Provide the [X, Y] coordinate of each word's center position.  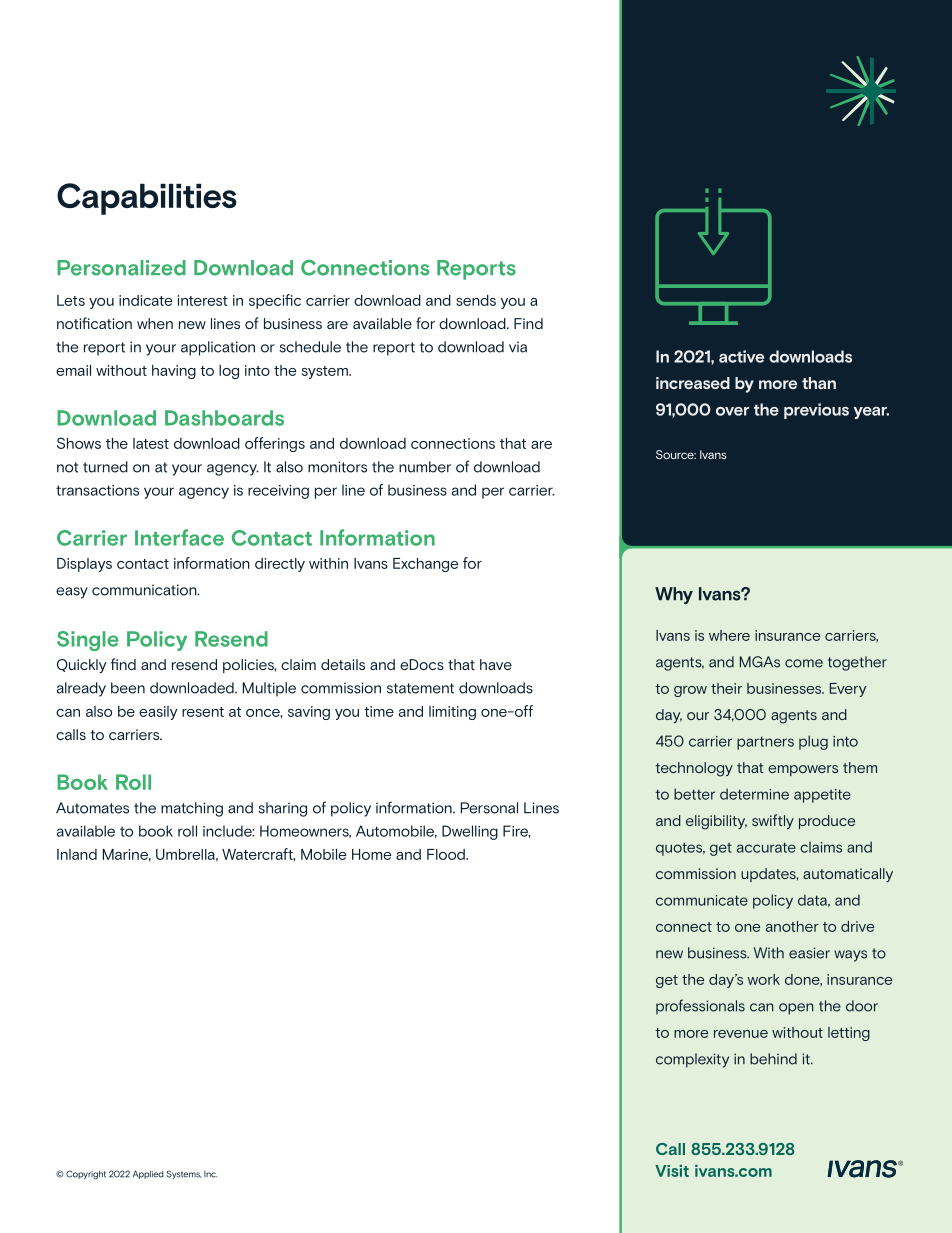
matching [192, 809]
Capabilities [147, 199]
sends [476, 300]
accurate [766, 847]
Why [674, 595]
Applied [148, 1174]
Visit [672, 1171]
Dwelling [470, 832]
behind [773, 1059]
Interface [179, 537]
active [741, 356]
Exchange [425, 565]
